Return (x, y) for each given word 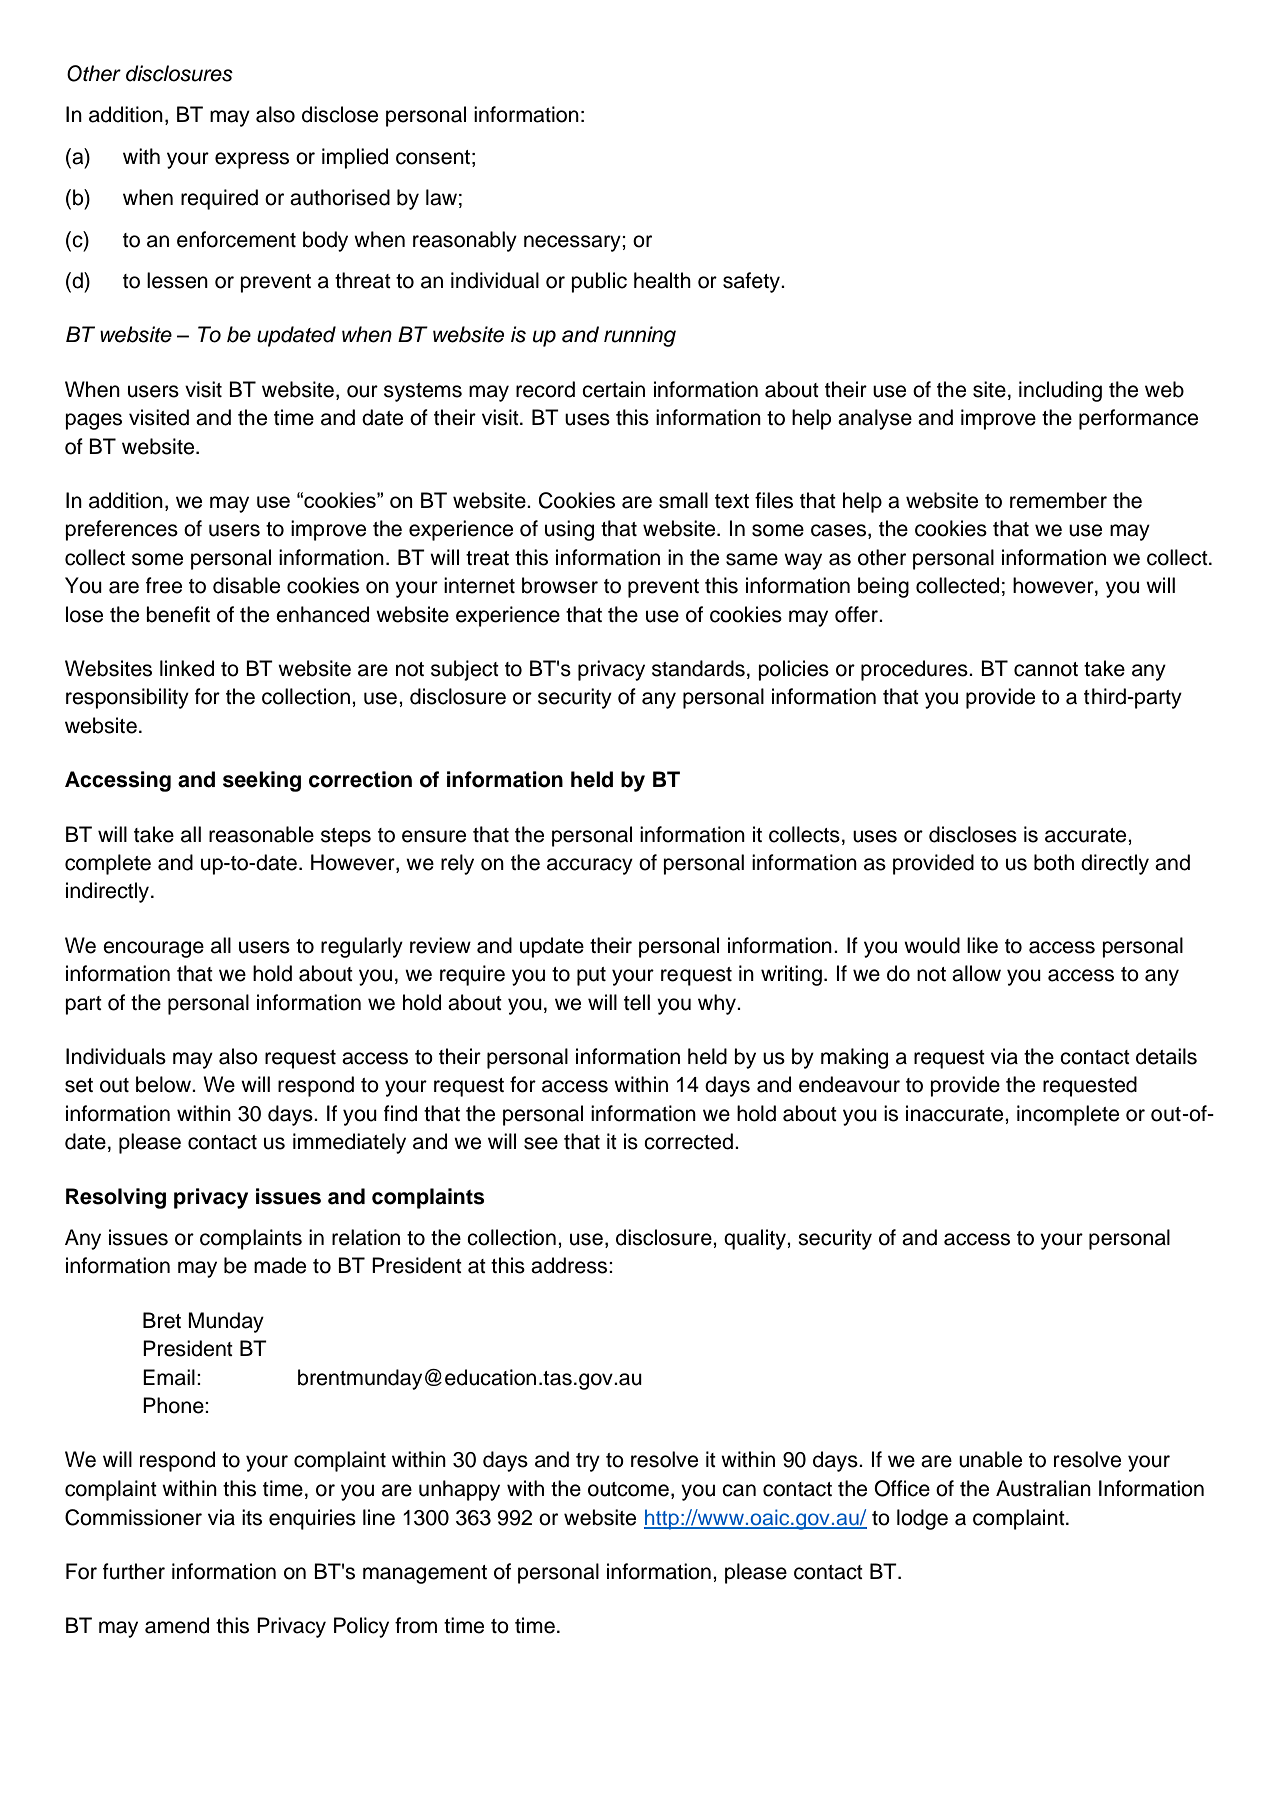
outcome (628, 1489)
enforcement (236, 239)
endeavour (849, 1084)
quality (756, 1239)
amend (177, 1625)
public (599, 282)
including (1060, 391)
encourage (153, 949)
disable (246, 585)
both (1054, 862)
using (569, 530)
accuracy (590, 866)
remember (1058, 500)
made (280, 1265)
